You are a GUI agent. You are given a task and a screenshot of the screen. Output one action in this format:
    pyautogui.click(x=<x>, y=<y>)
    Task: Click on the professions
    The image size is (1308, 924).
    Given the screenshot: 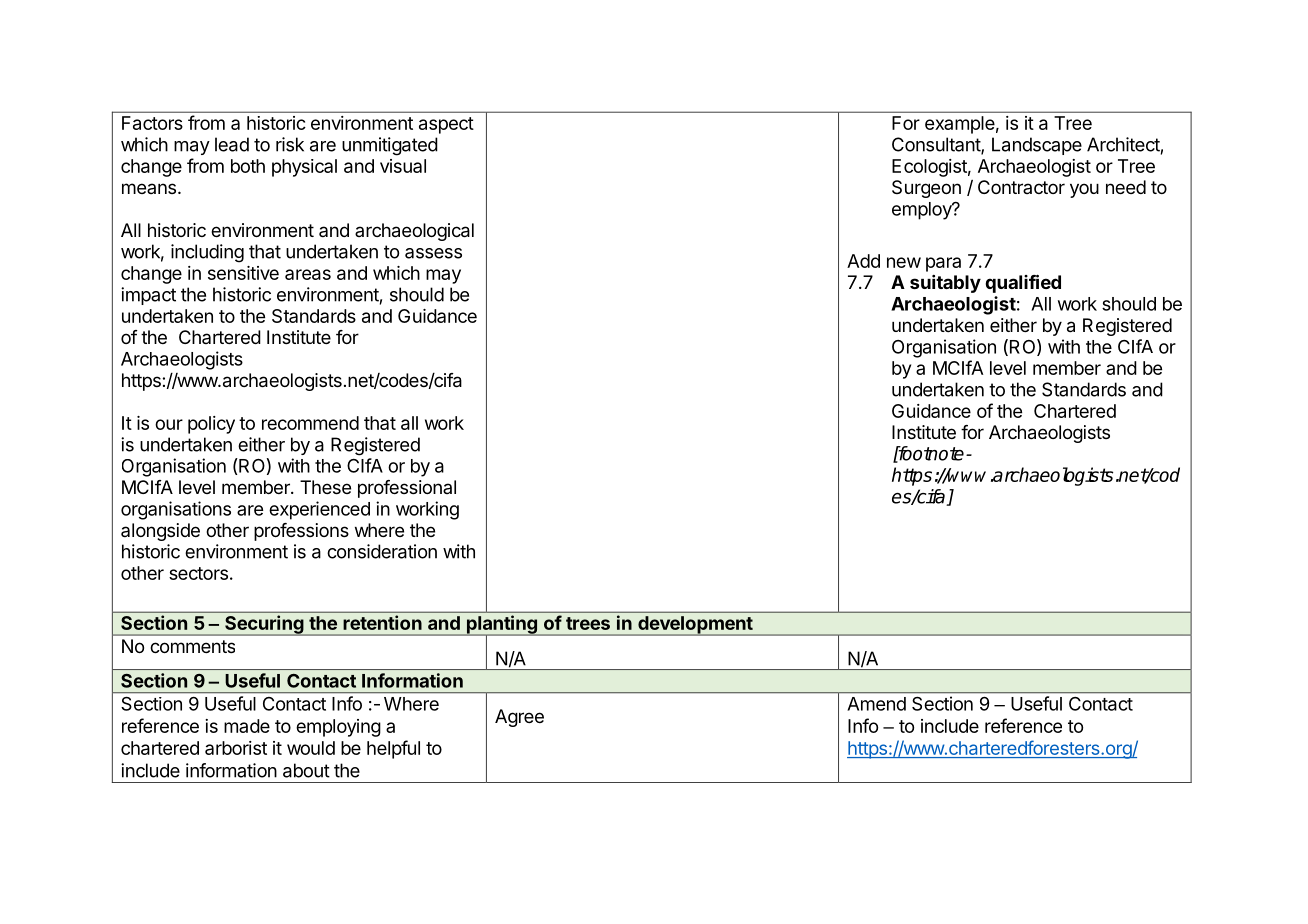 What is the action you would take?
    pyautogui.click(x=301, y=532)
